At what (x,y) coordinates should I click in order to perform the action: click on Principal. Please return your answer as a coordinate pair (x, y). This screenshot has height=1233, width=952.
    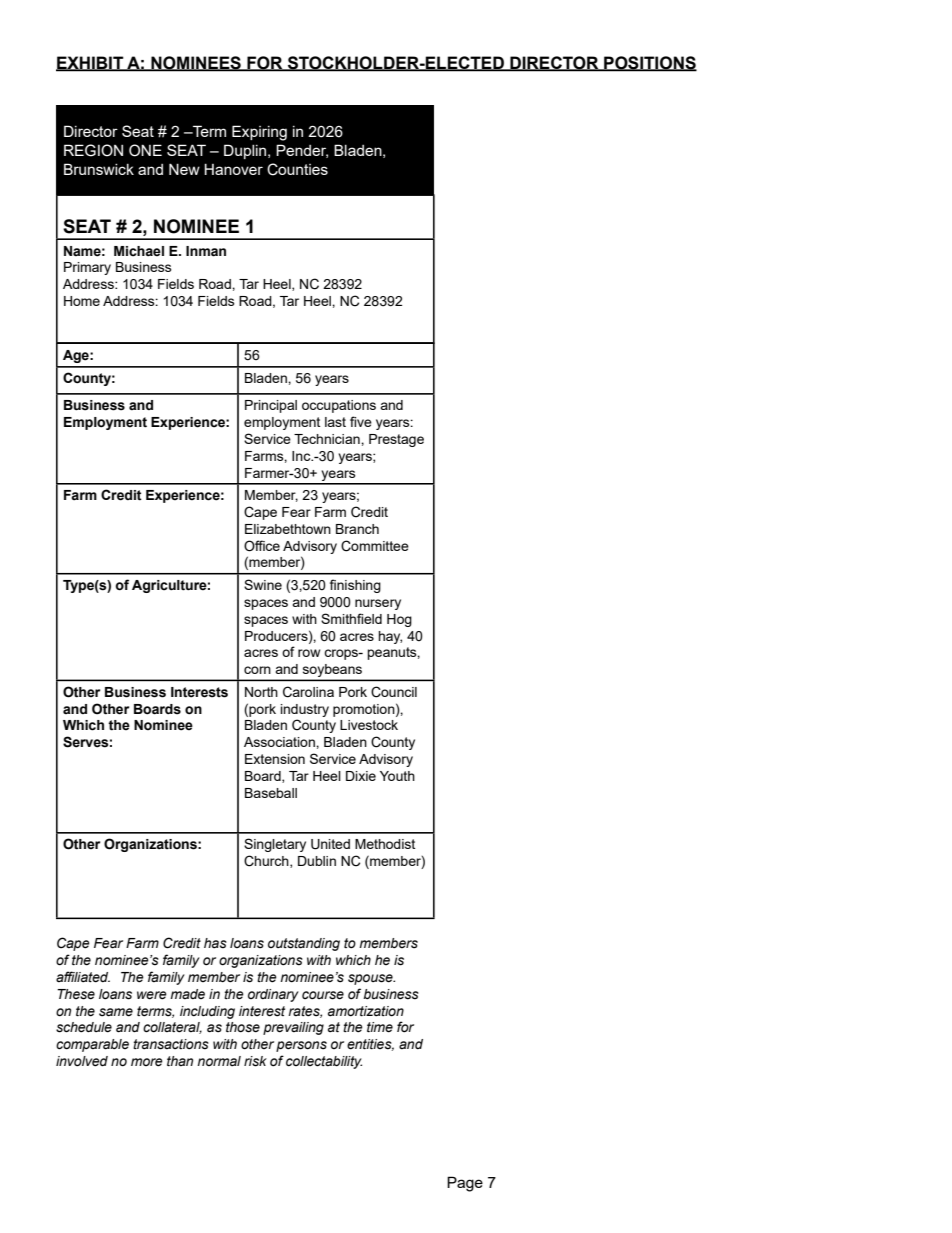
    Looking at the image, I should click on (271, 406).
